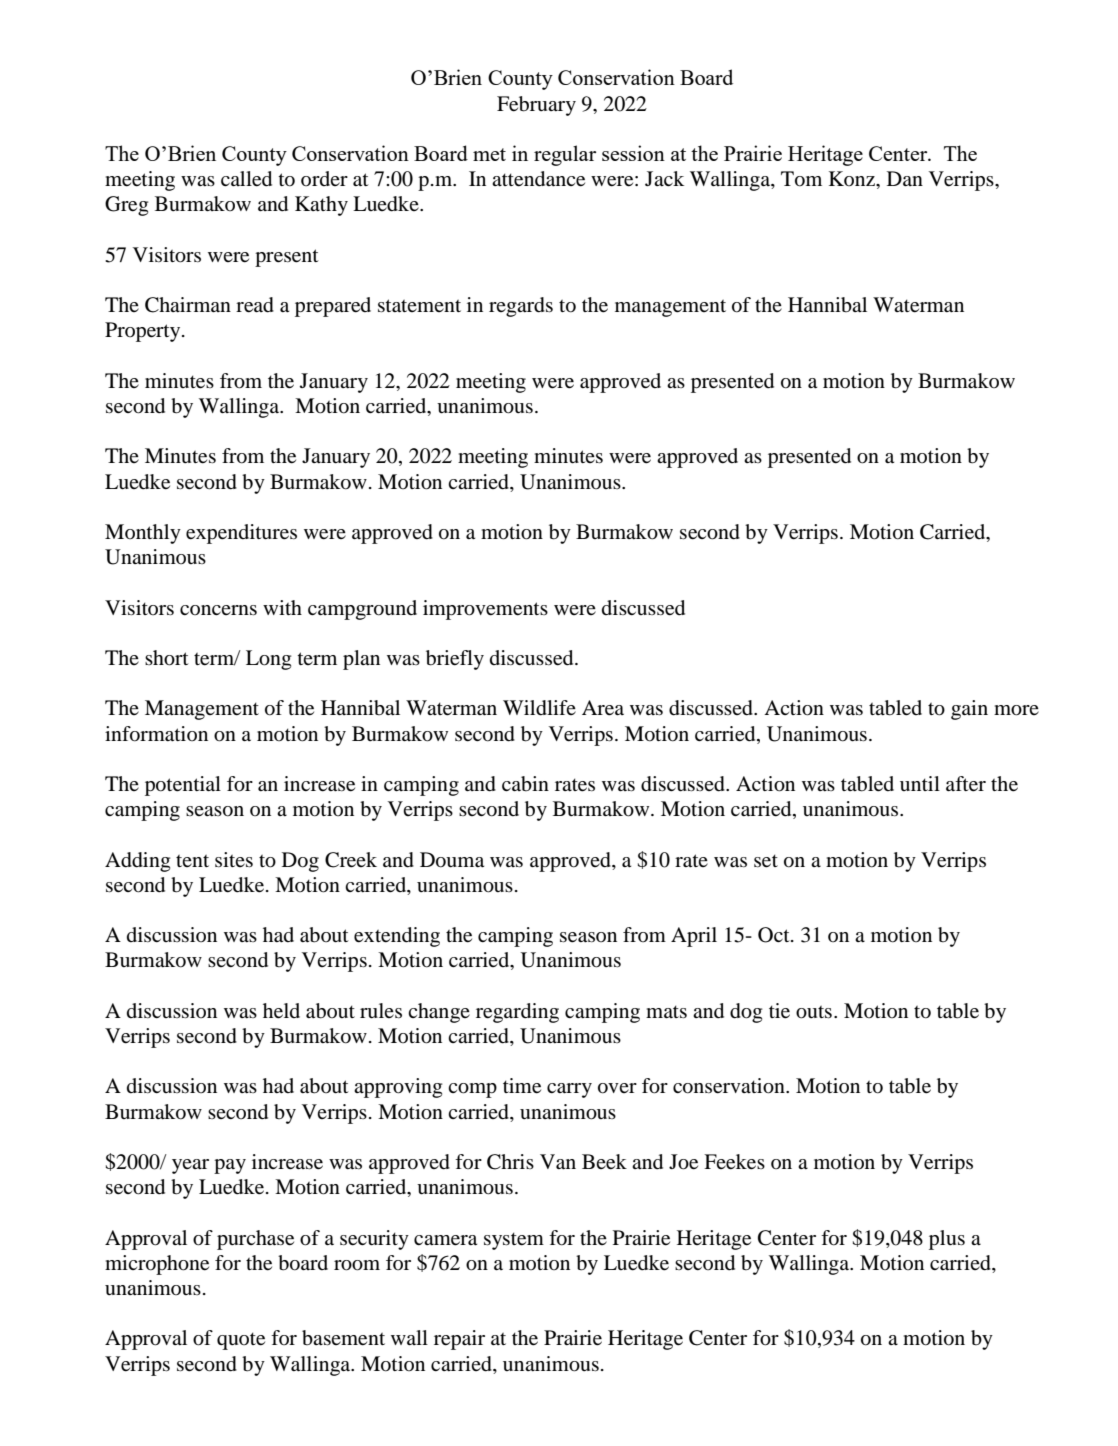 This document has width=1118, height=1446. Describe the element at coordinates (521, 307) in the document. I see `regards` at that location.
